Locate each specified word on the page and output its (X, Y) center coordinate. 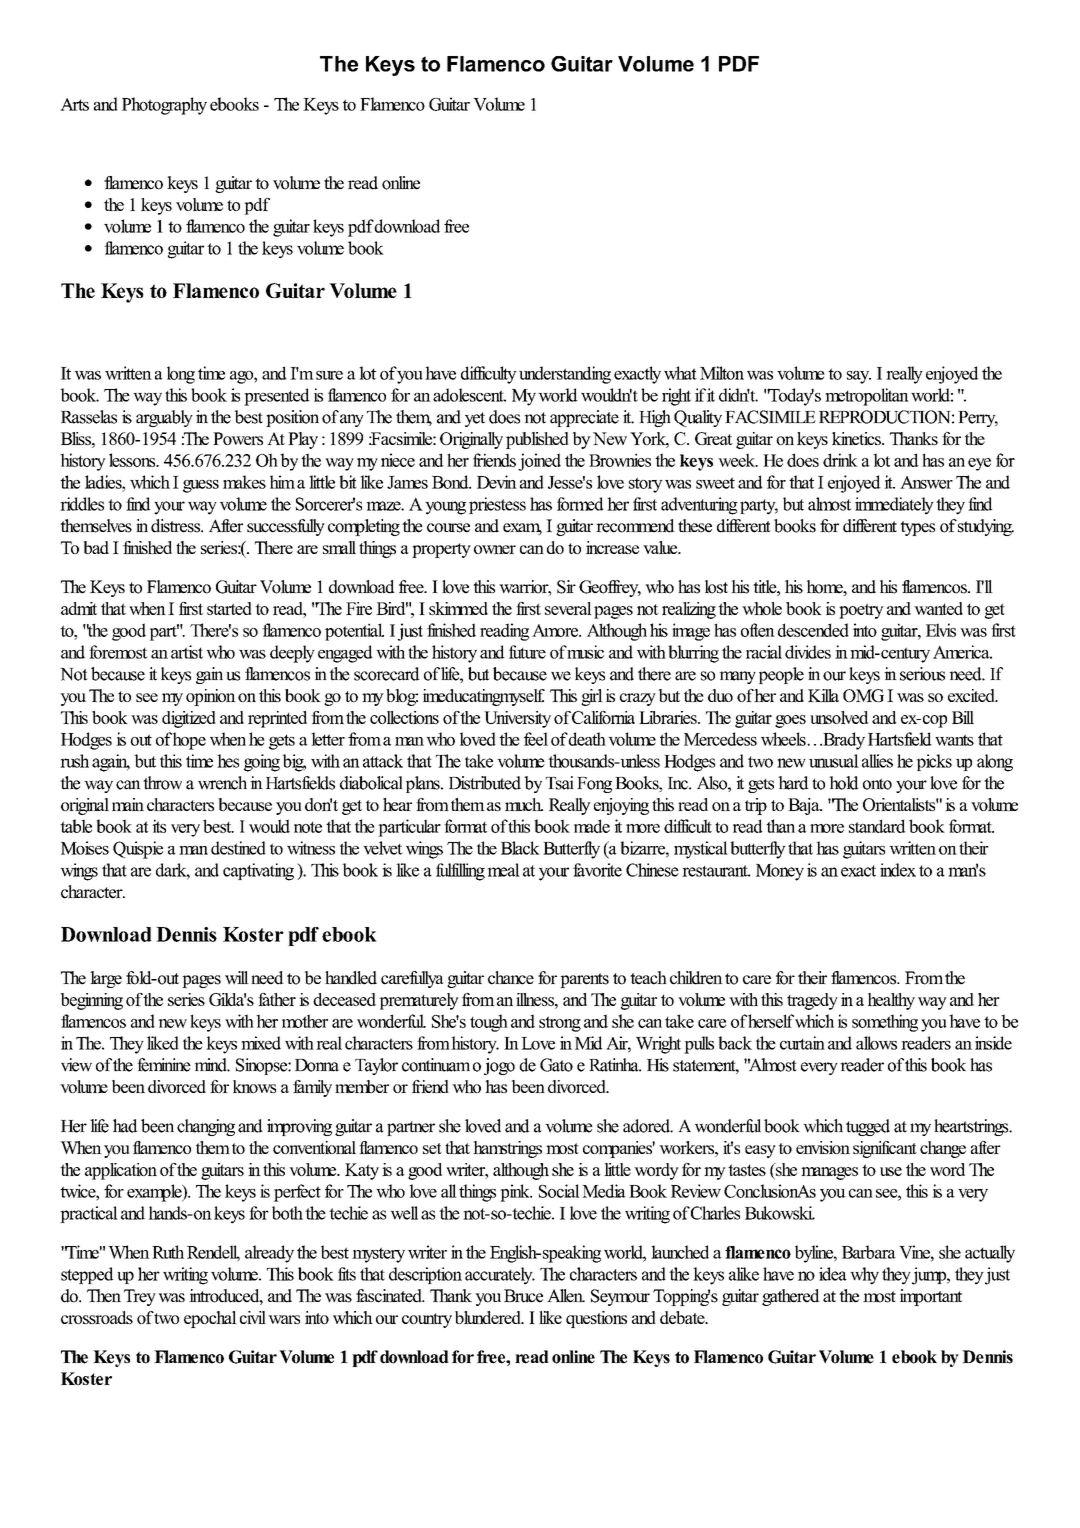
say (859, 377)
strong (560, 1024)
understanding (565, 375)
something (885, 1023)
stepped (87, 1275)
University (517, 719)
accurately (500, 1276)
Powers (238, 438)
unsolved (839, 717)
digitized (189, 719)
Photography (164, 106)
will (237, 978)
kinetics (857, 438)
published (537, 440)
